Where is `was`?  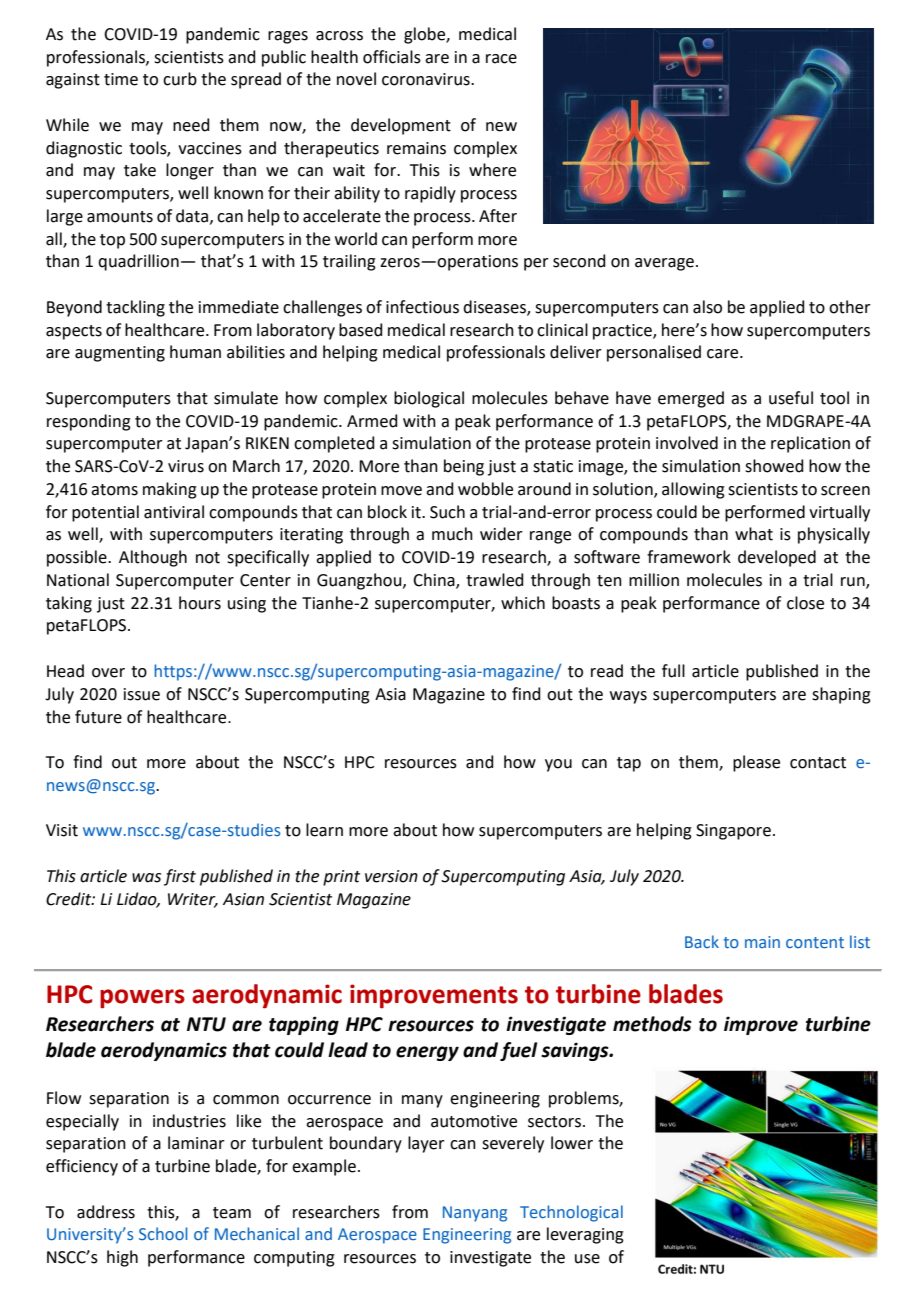 was is located at coordinates (146, 878).
